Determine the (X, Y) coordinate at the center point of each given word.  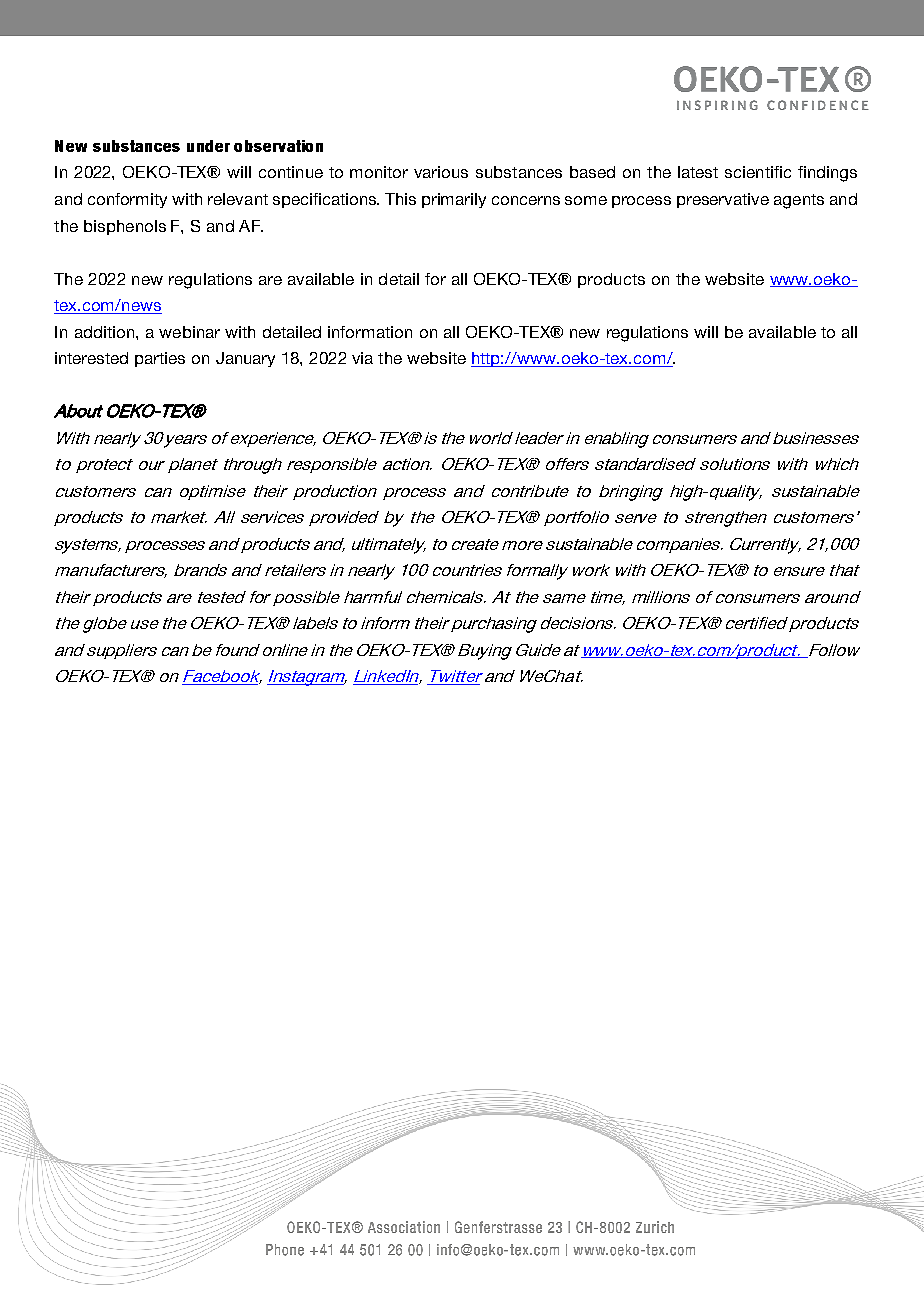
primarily (454, 200)
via (362, 358)
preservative (723, 200)
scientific (758, 172)
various (441, 172)
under (208, 146)
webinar (189, 332)
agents (799, 201)
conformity (127, 200)
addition (106, 332)
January (245, 359)
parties (160, 359)
